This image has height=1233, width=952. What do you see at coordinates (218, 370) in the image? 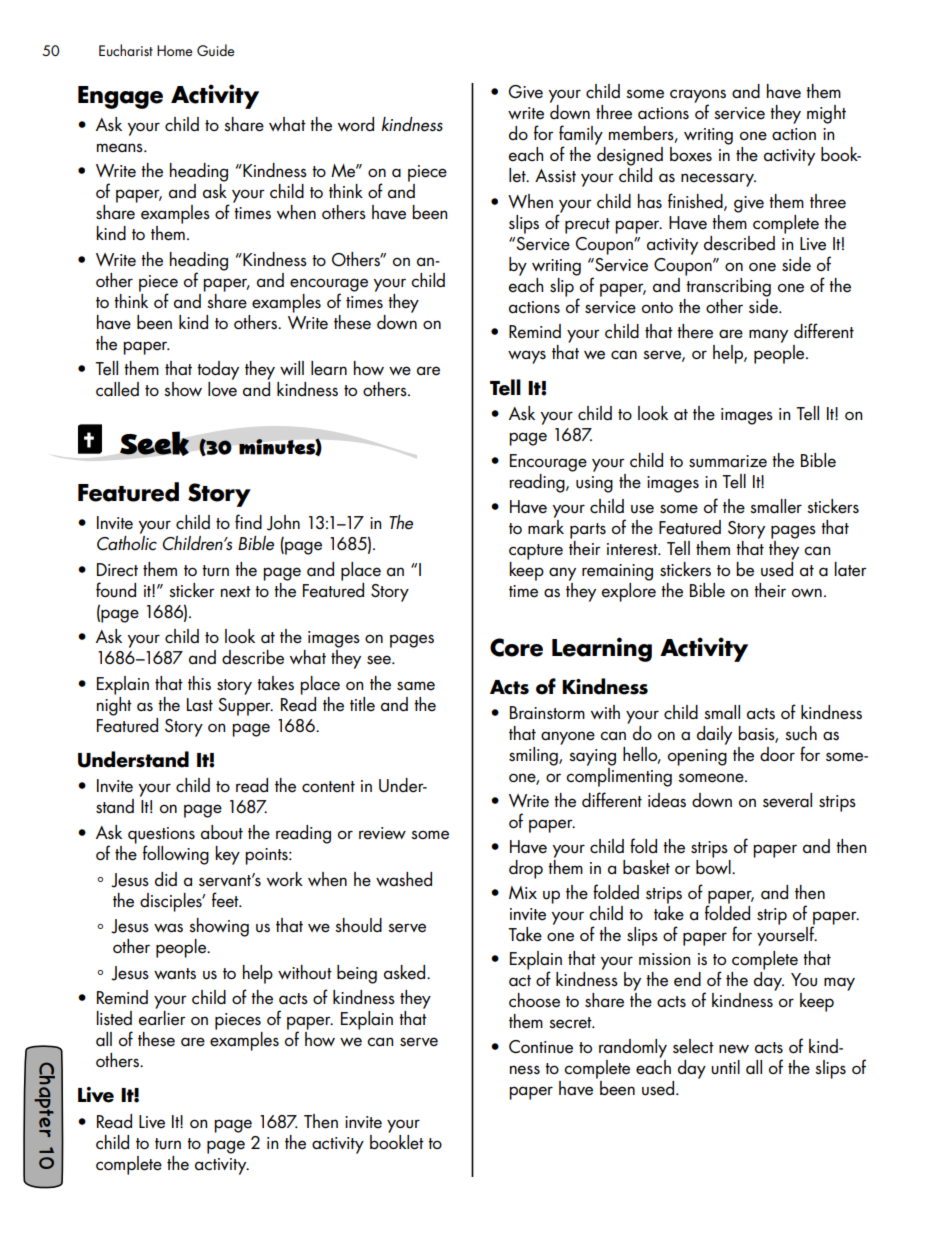
I see `today` at bounding box center [218, 370].
